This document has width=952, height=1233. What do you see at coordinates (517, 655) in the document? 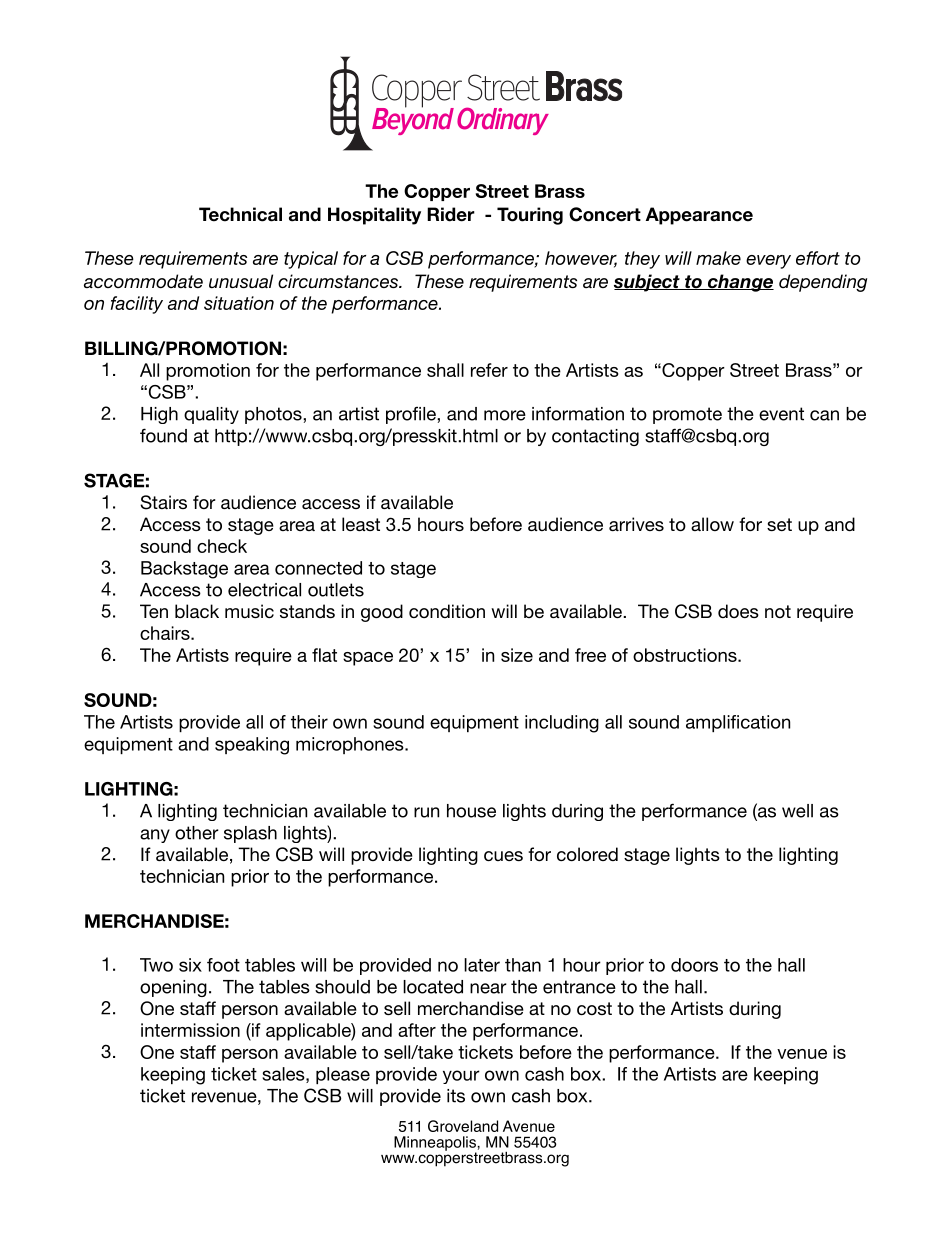
I see `size` at bounding box center [517, 655].
